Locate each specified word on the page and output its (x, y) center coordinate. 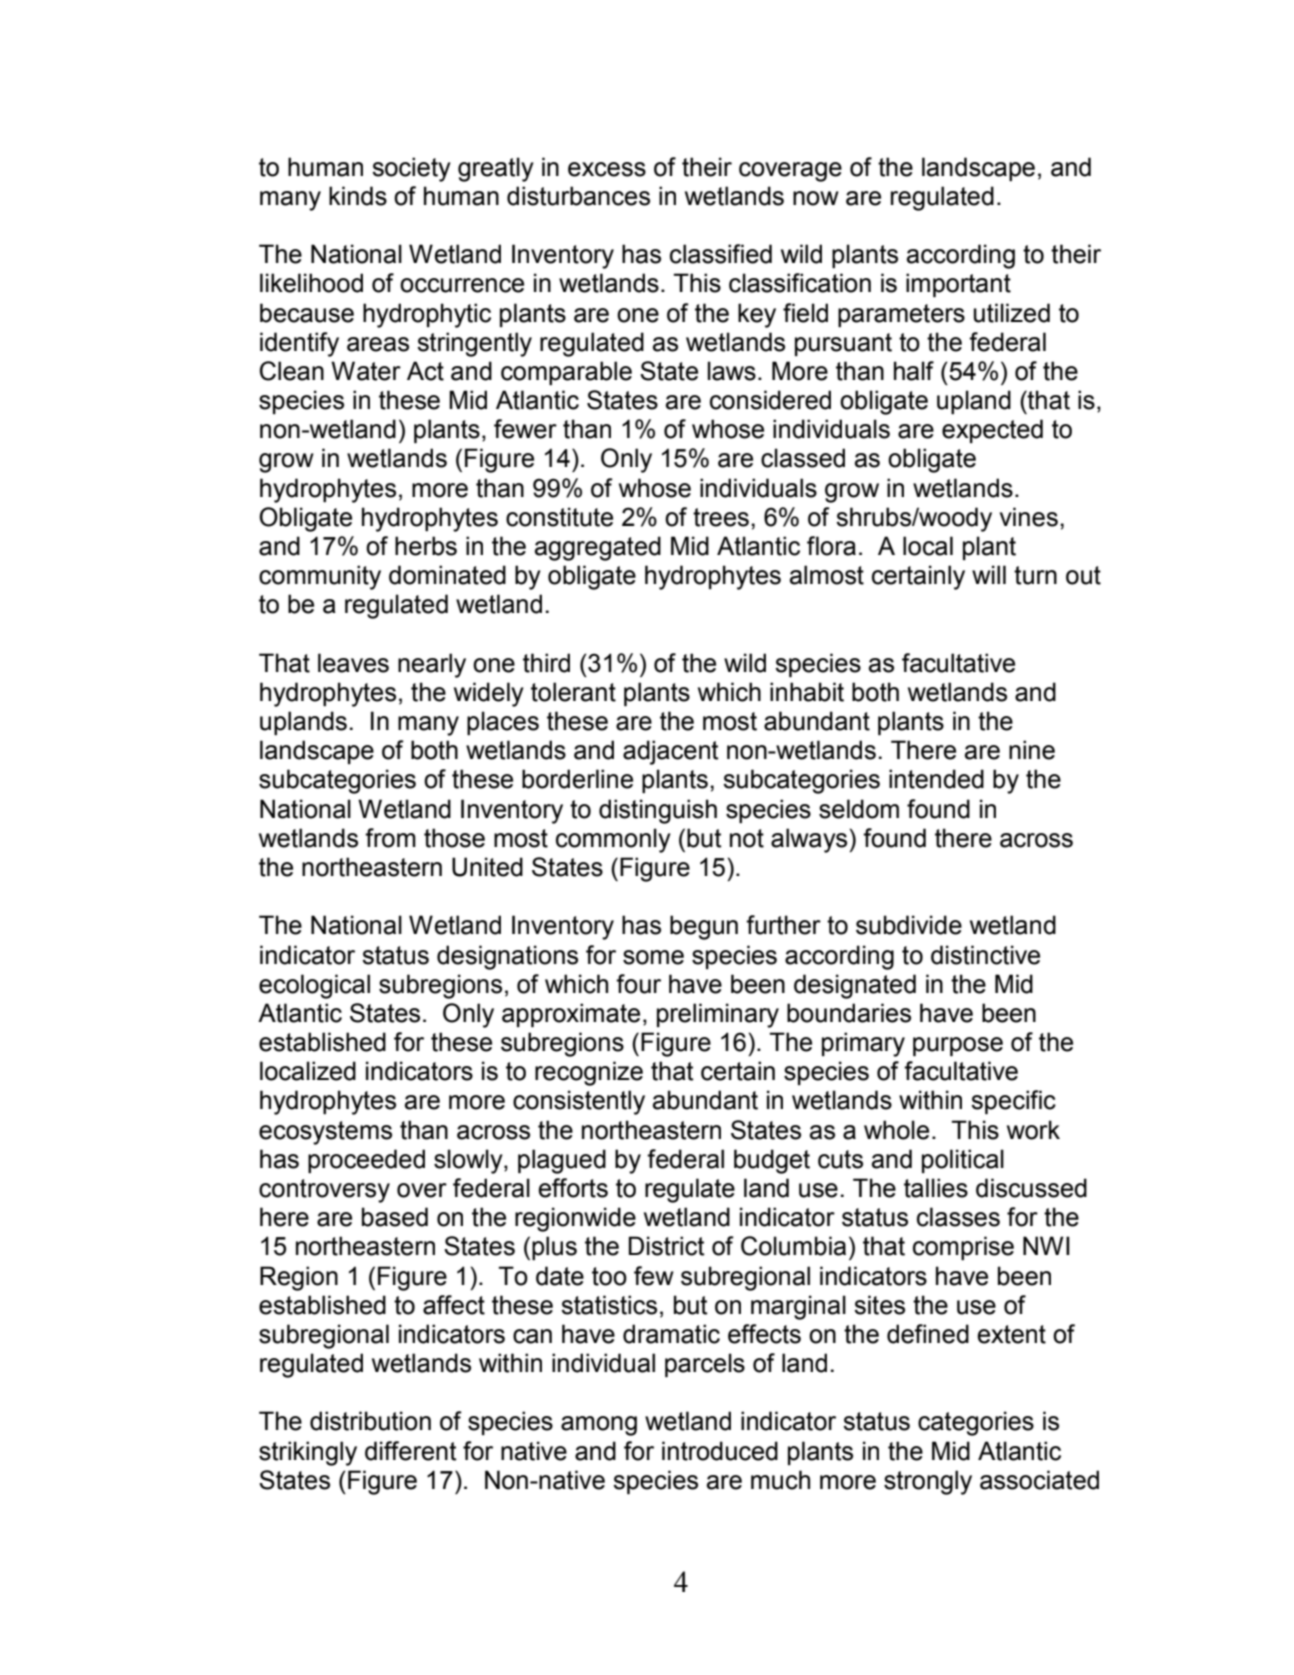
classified (721, 254)
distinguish (658, 811)
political (963, 1161)
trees (721, 517)
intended (936, 779)
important (958, 285)
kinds (358, 196)
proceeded (366, 1161)
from (390, 838)
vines (1029, 517)
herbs (426, 546)
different (410, 1451)
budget (772, 1161)
